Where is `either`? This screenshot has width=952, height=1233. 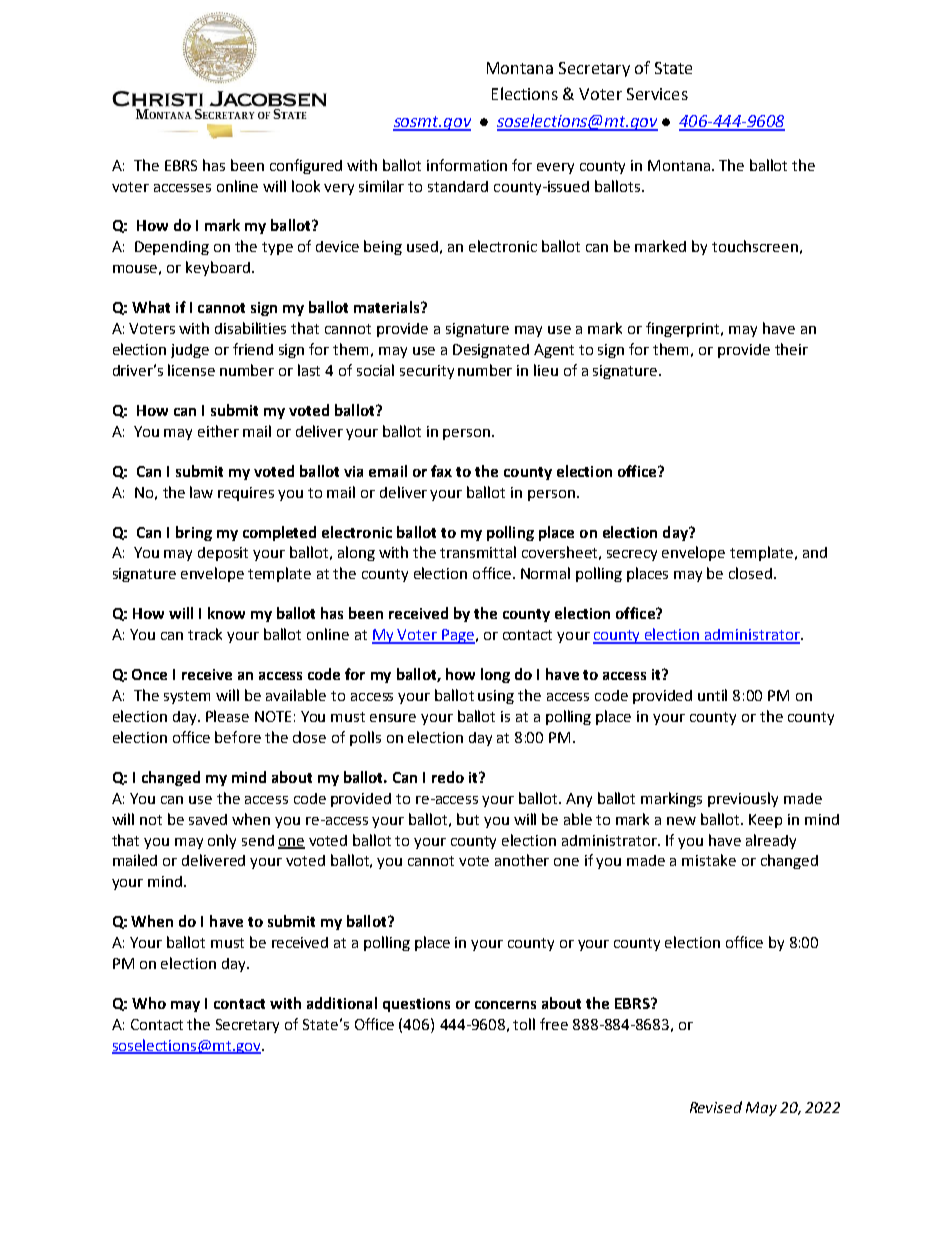 either is located at coordinates (218, 431).
